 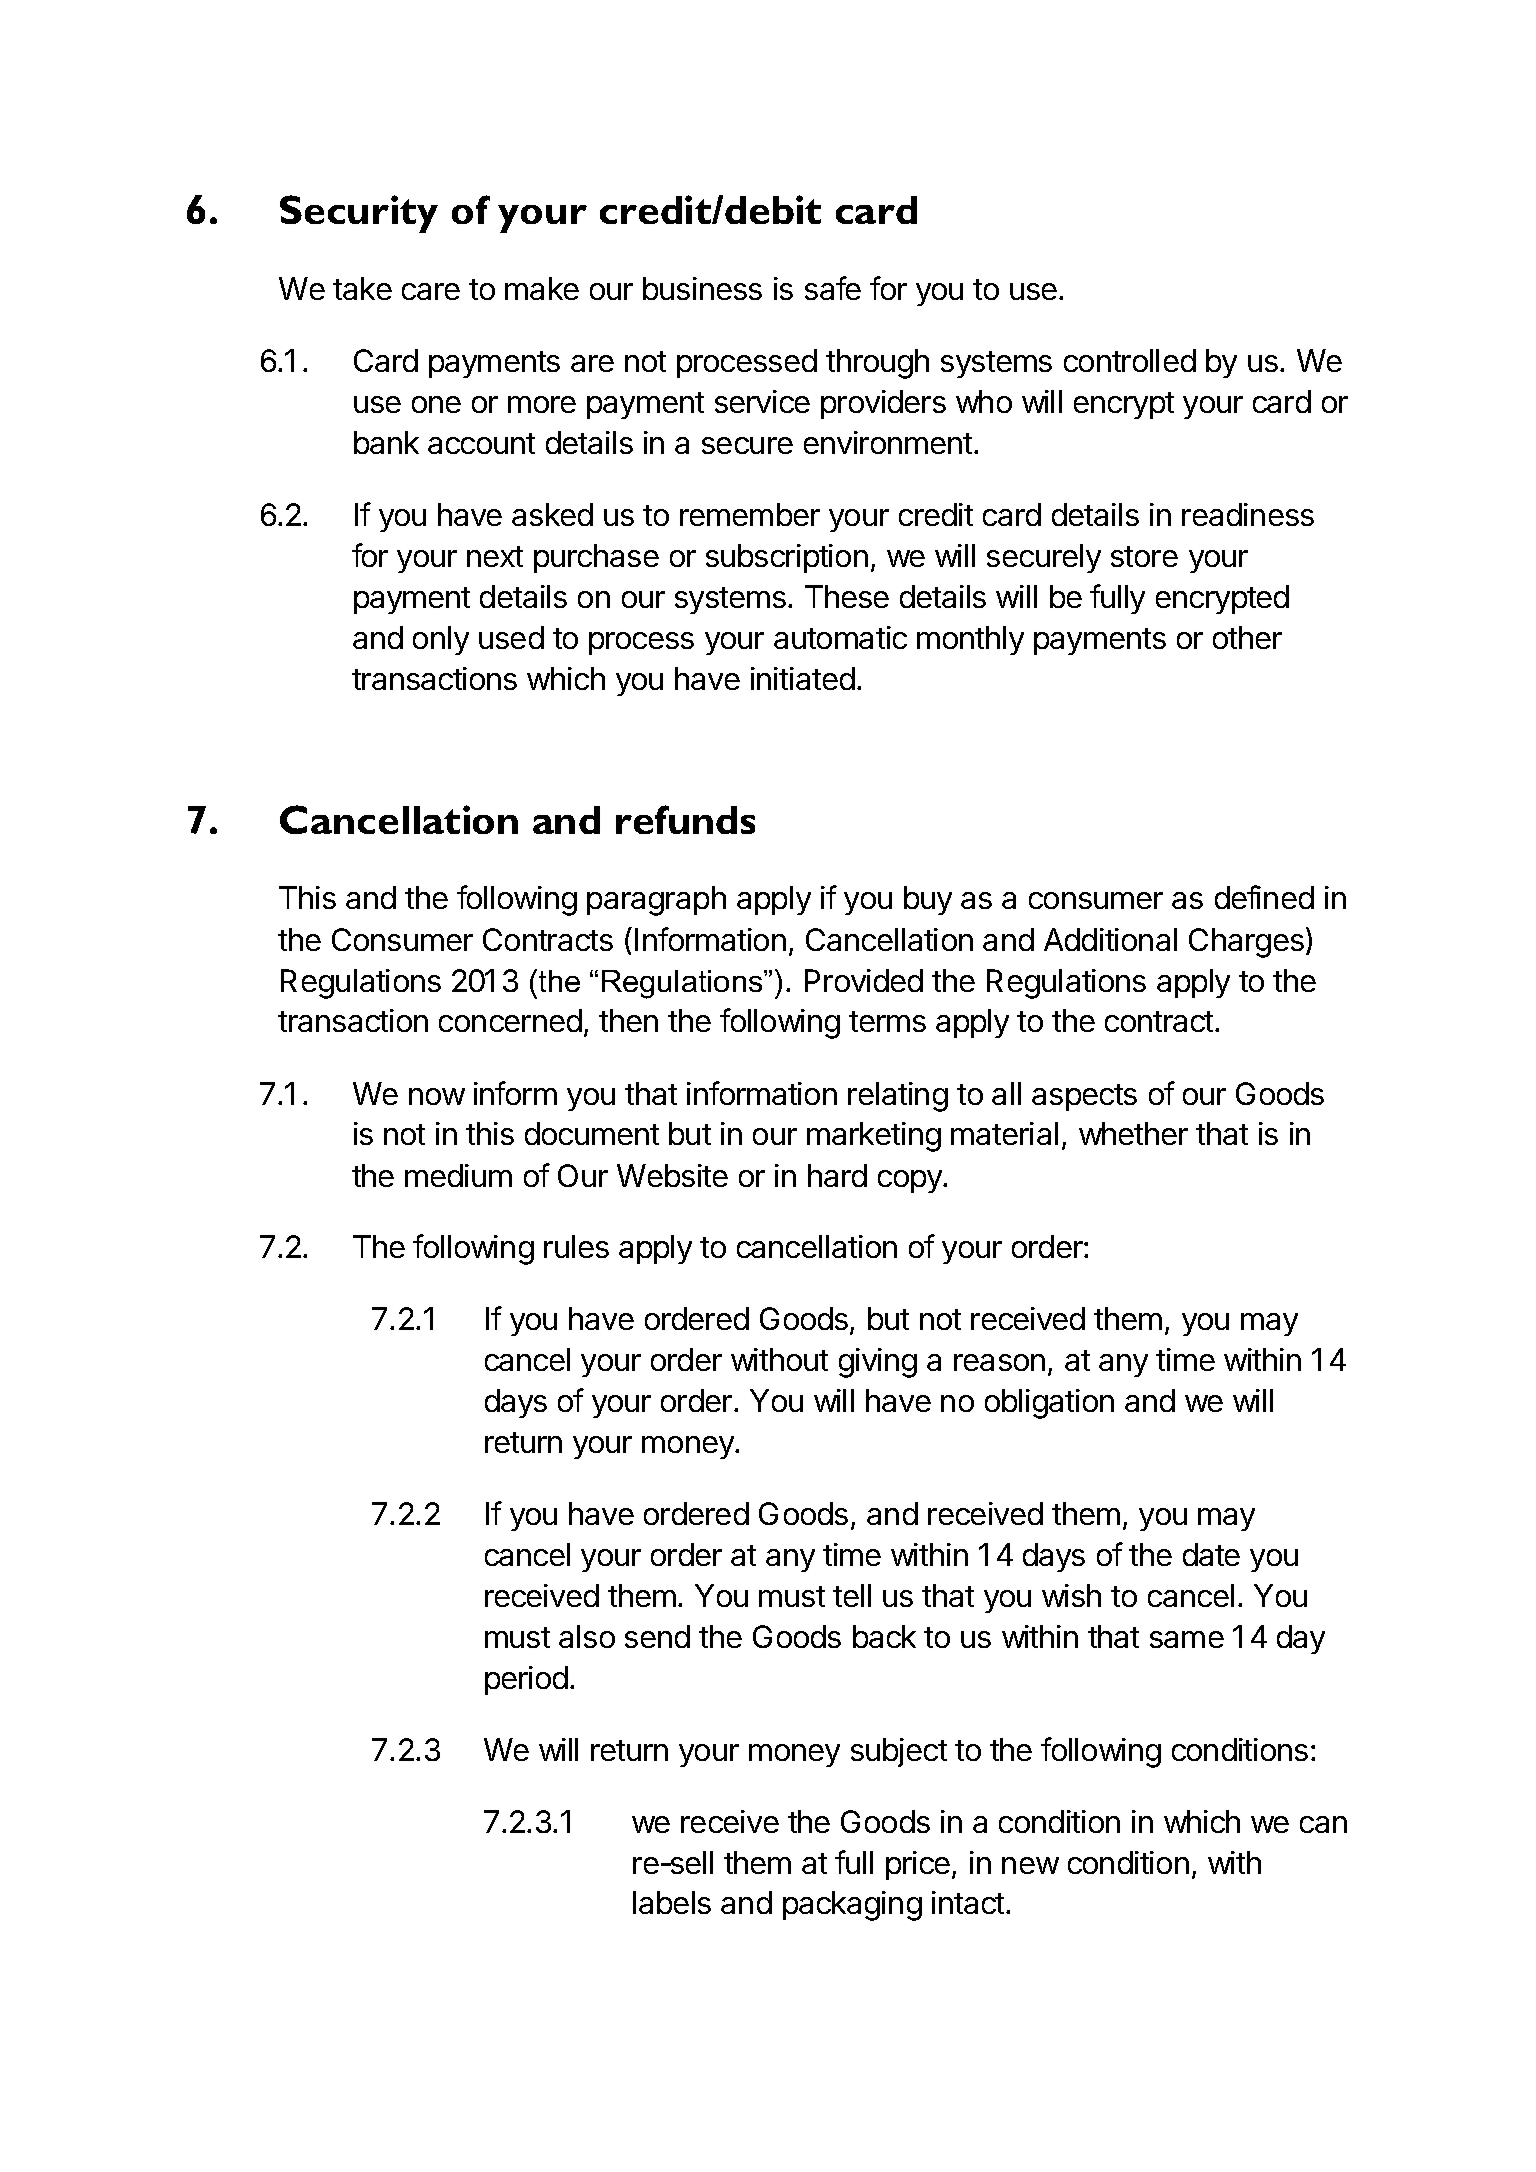 I want to click on next, so click(x=495, y=556).
